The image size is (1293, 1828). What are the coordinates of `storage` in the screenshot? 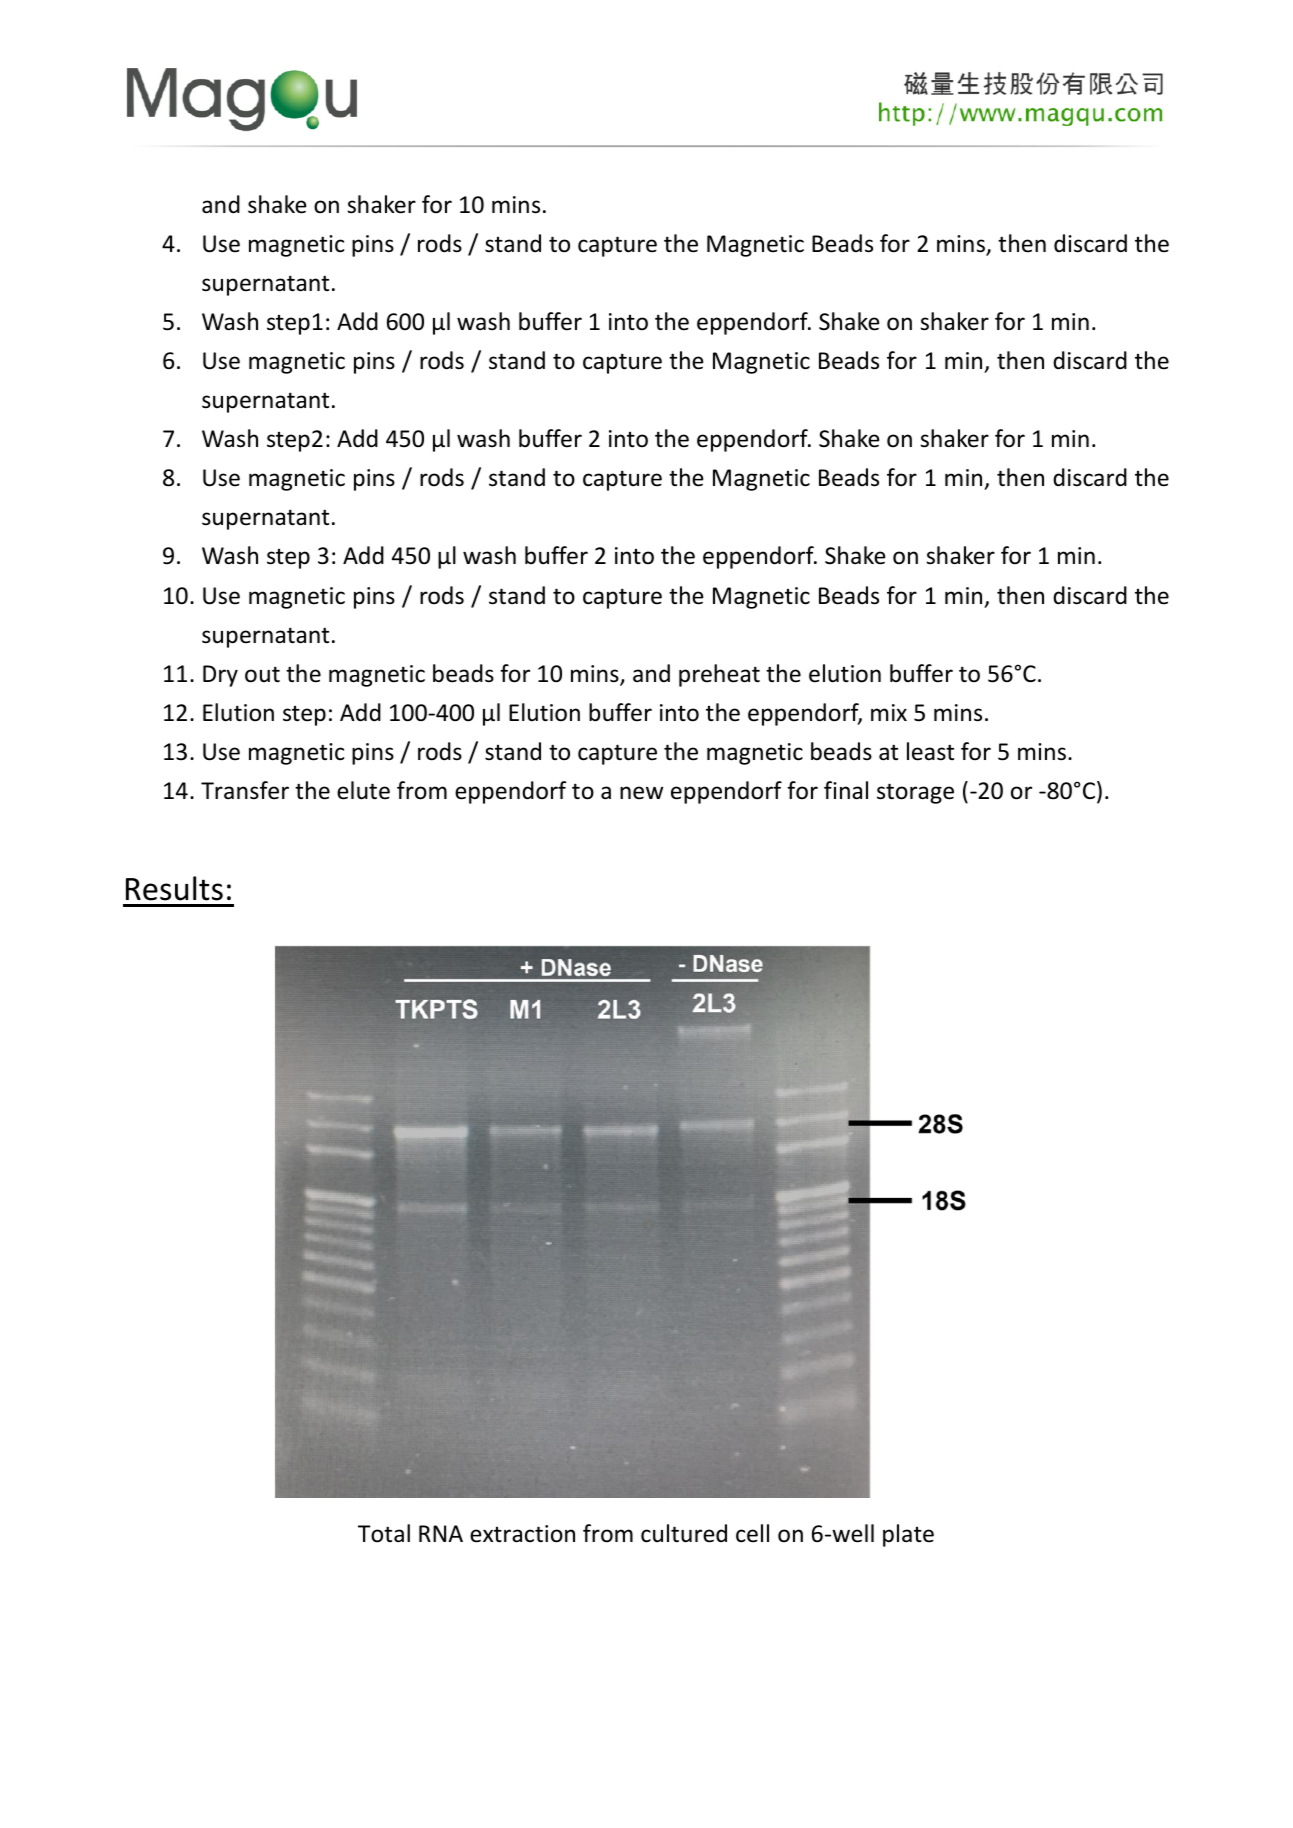 It's located at (915, 793).
